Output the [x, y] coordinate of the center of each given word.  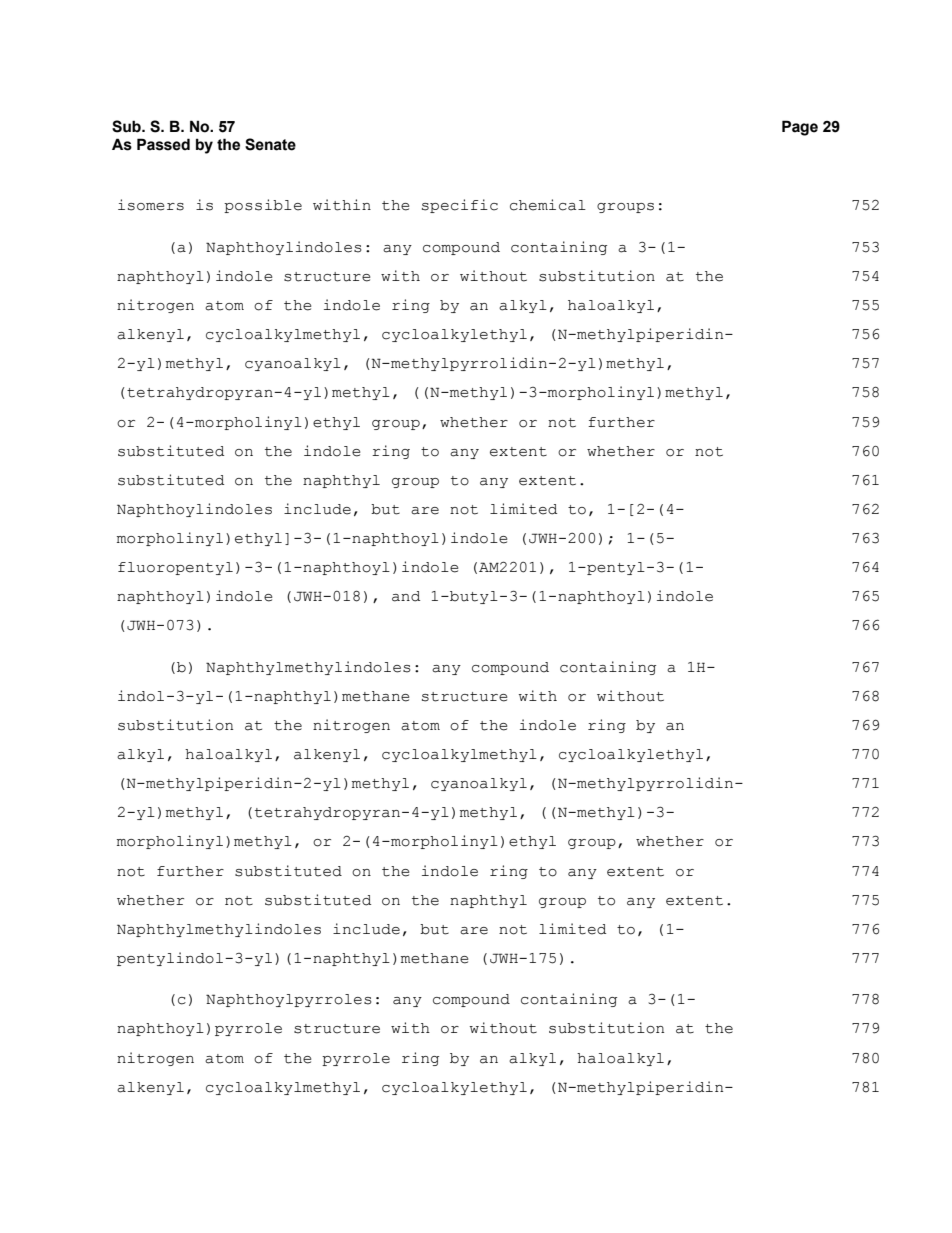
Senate [270, 144]
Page [800, 128]
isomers [151, 205]
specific [460, 206]
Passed [163, 144]
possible [263, 206]
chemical [548, 205]
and [406, 596]
